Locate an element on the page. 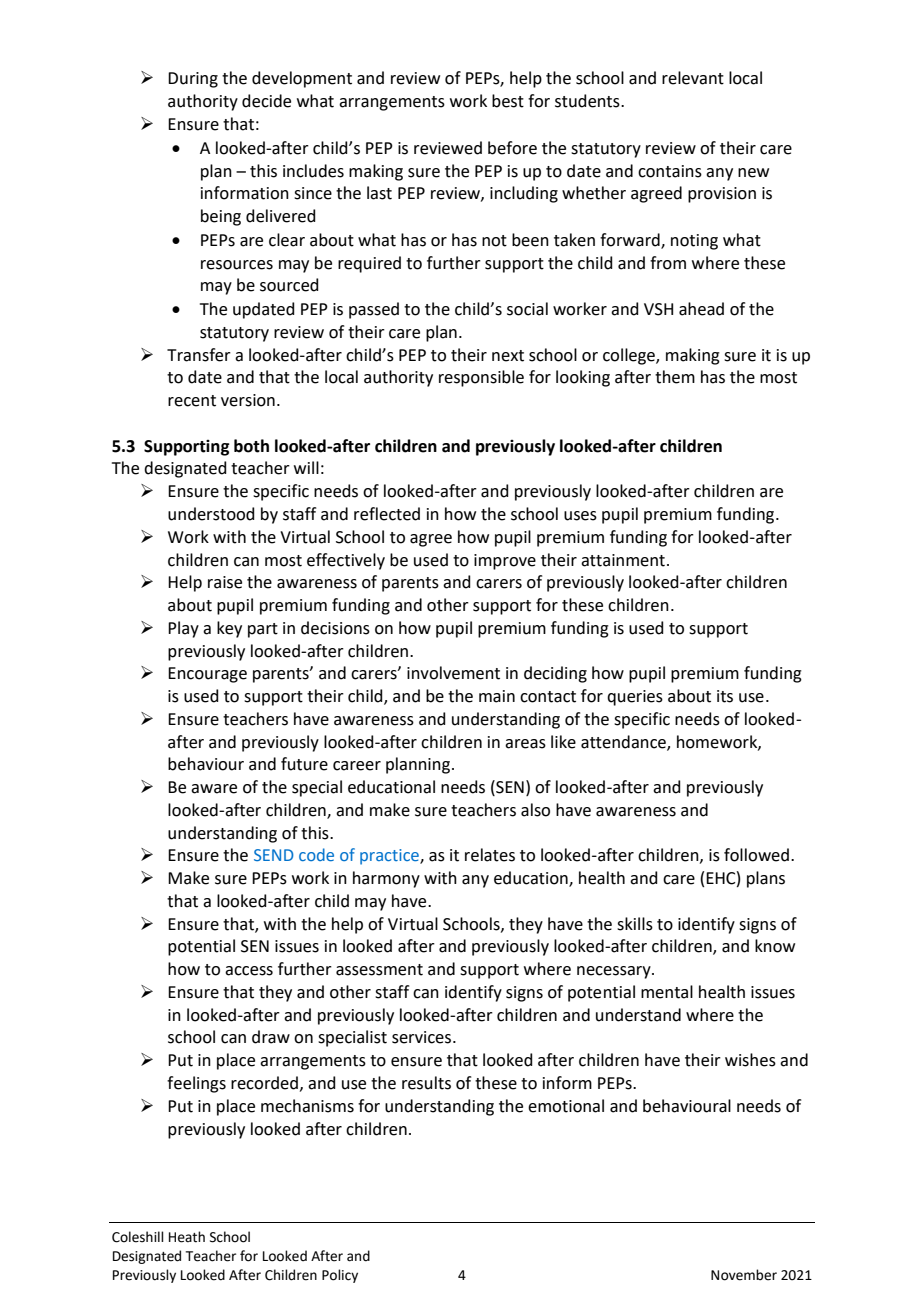 The image size is (924, 1308). relevant is located at coordinates (693, 78).
